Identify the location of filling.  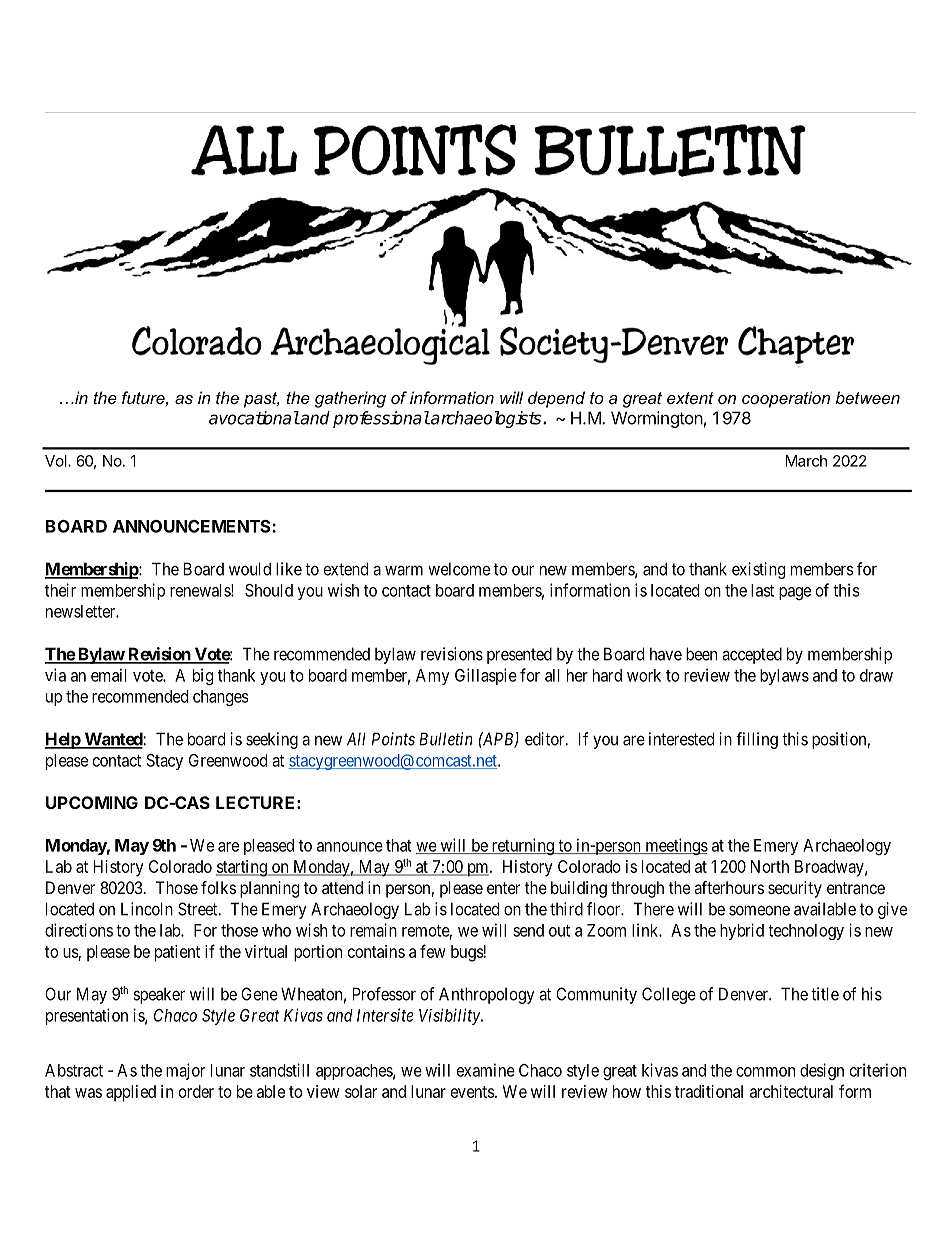
(757, 740).
